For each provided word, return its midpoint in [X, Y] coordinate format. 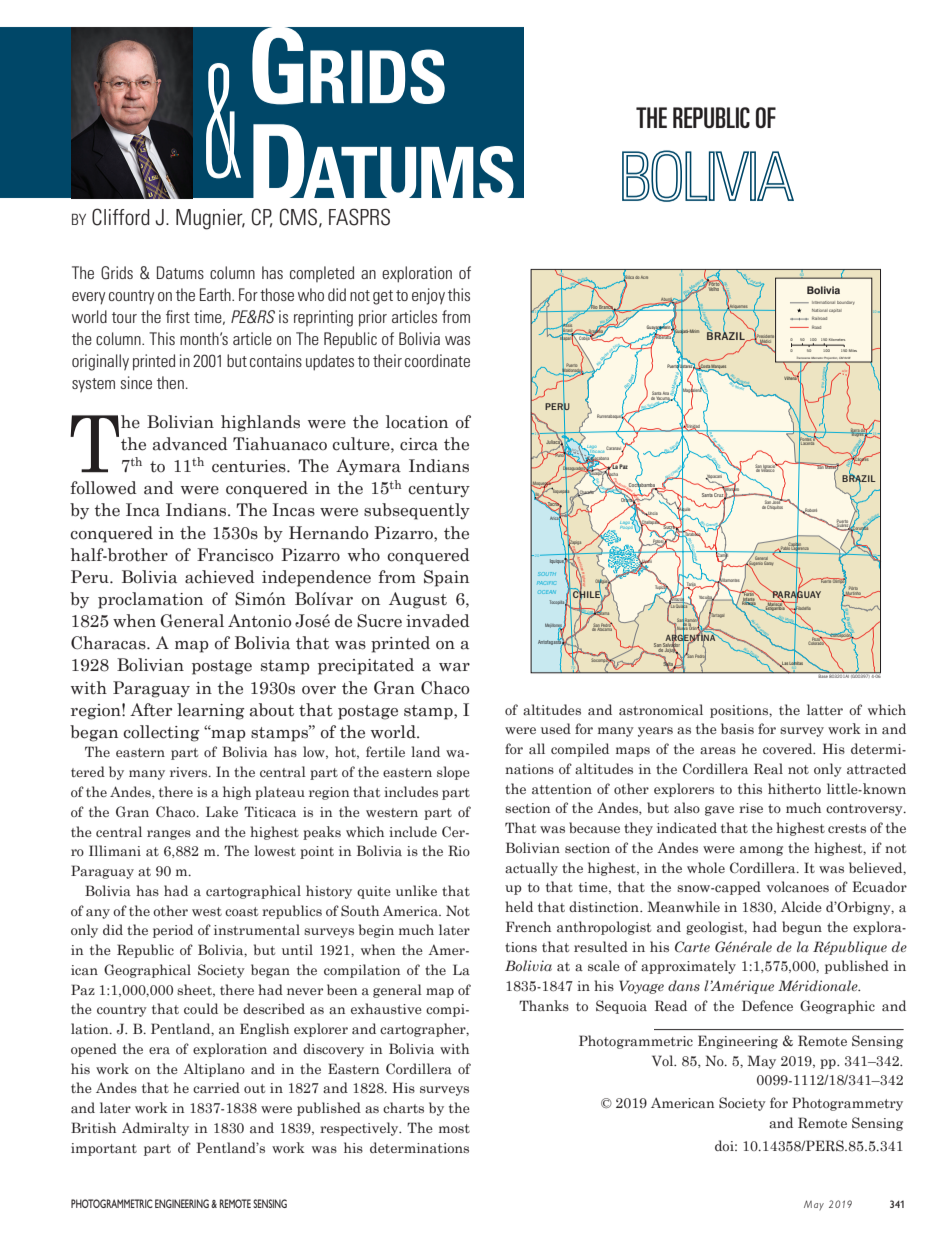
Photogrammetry [847, 1104]
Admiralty [155, 1129]
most [454, 1128]
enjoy [428, 296]
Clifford [121, 217]
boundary [846, 303]
